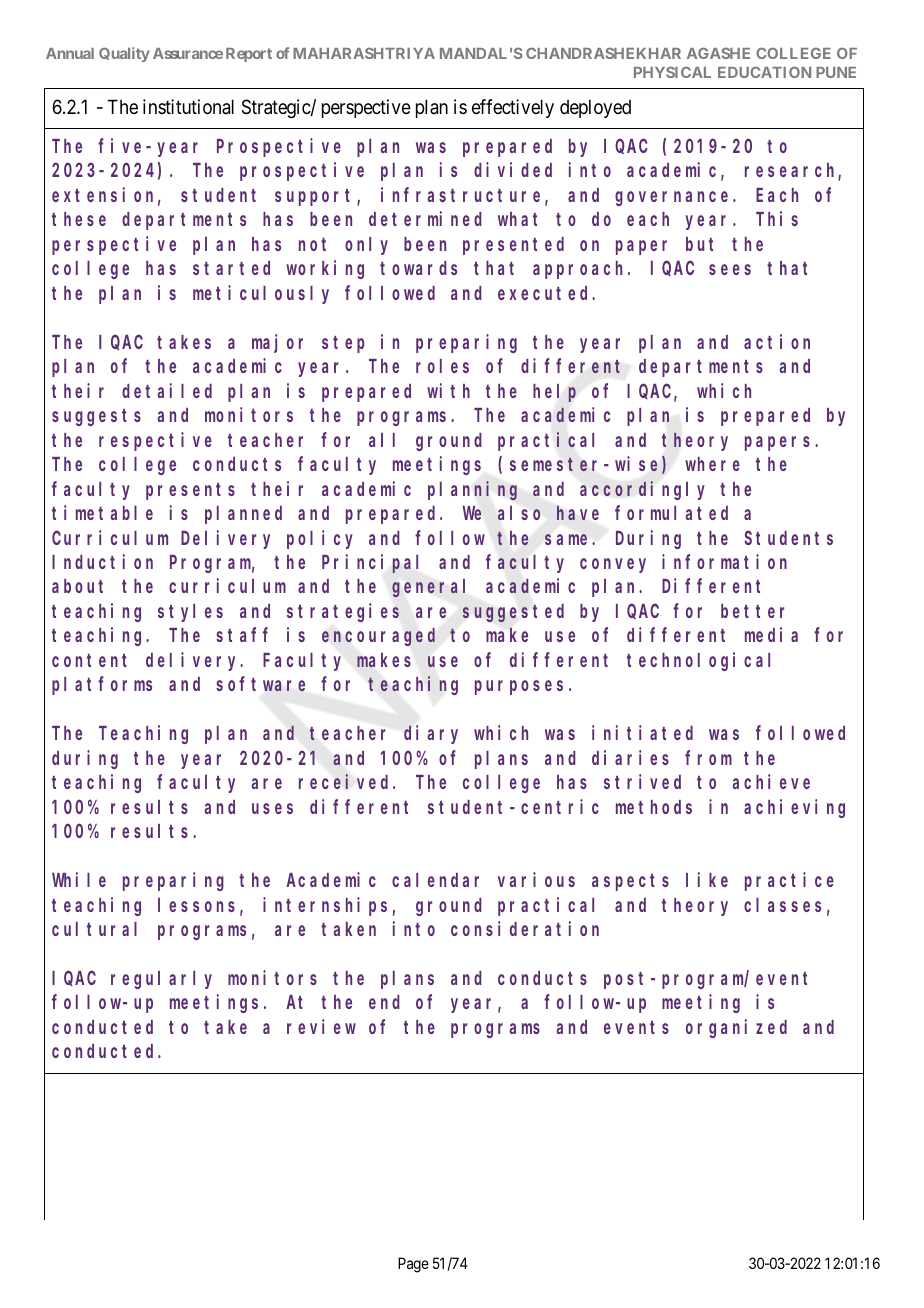 The width and height of the page is (924, 1308). Describe the element at coordinates (513, 108) in the page. I see `effectively` at that location.
